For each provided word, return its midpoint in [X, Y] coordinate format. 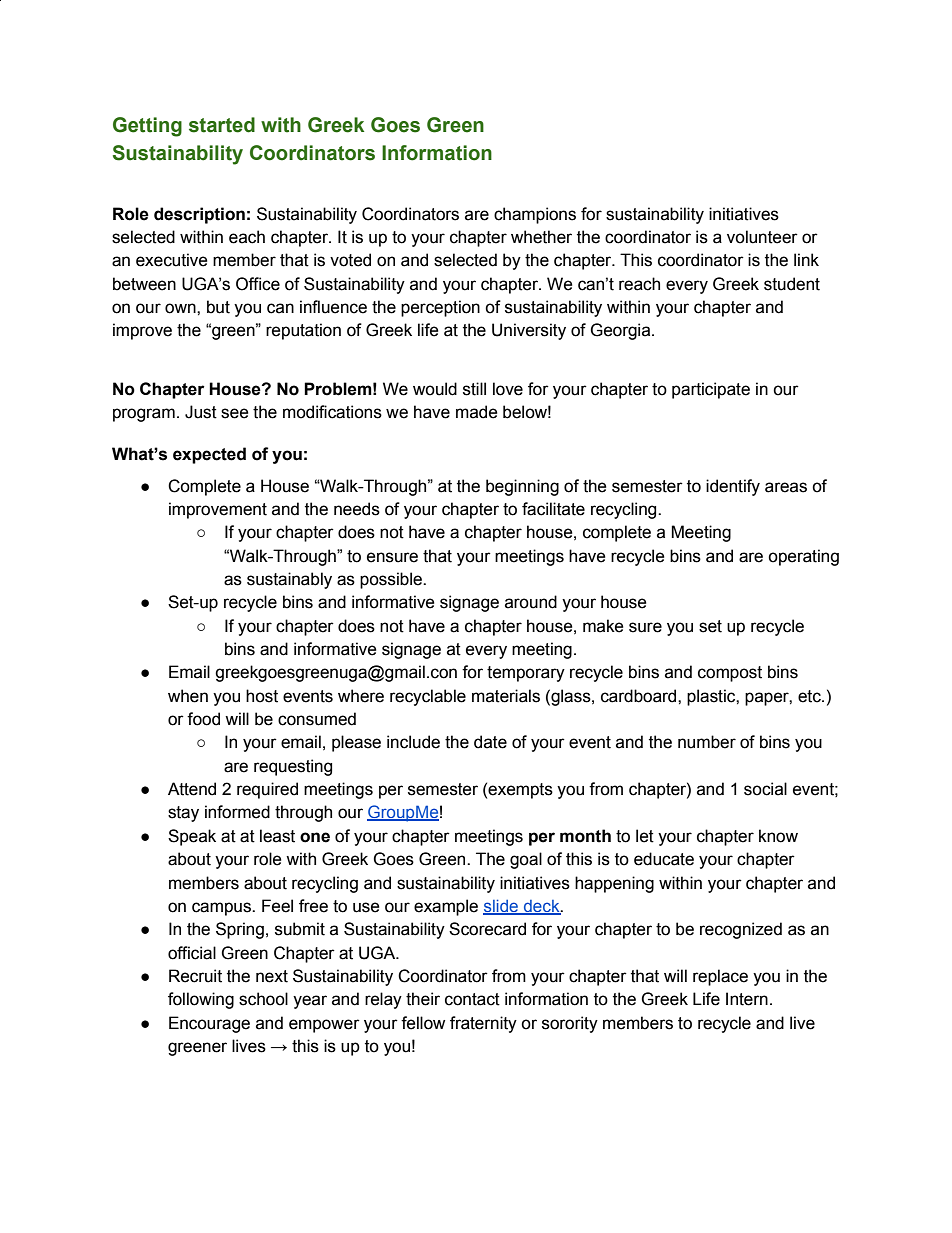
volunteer [762, 237]
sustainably [289, 580]
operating [803, 557]
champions [535, 215]
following [201, 1000]
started [222, 125]
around [531, 602]
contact [472, 999]
